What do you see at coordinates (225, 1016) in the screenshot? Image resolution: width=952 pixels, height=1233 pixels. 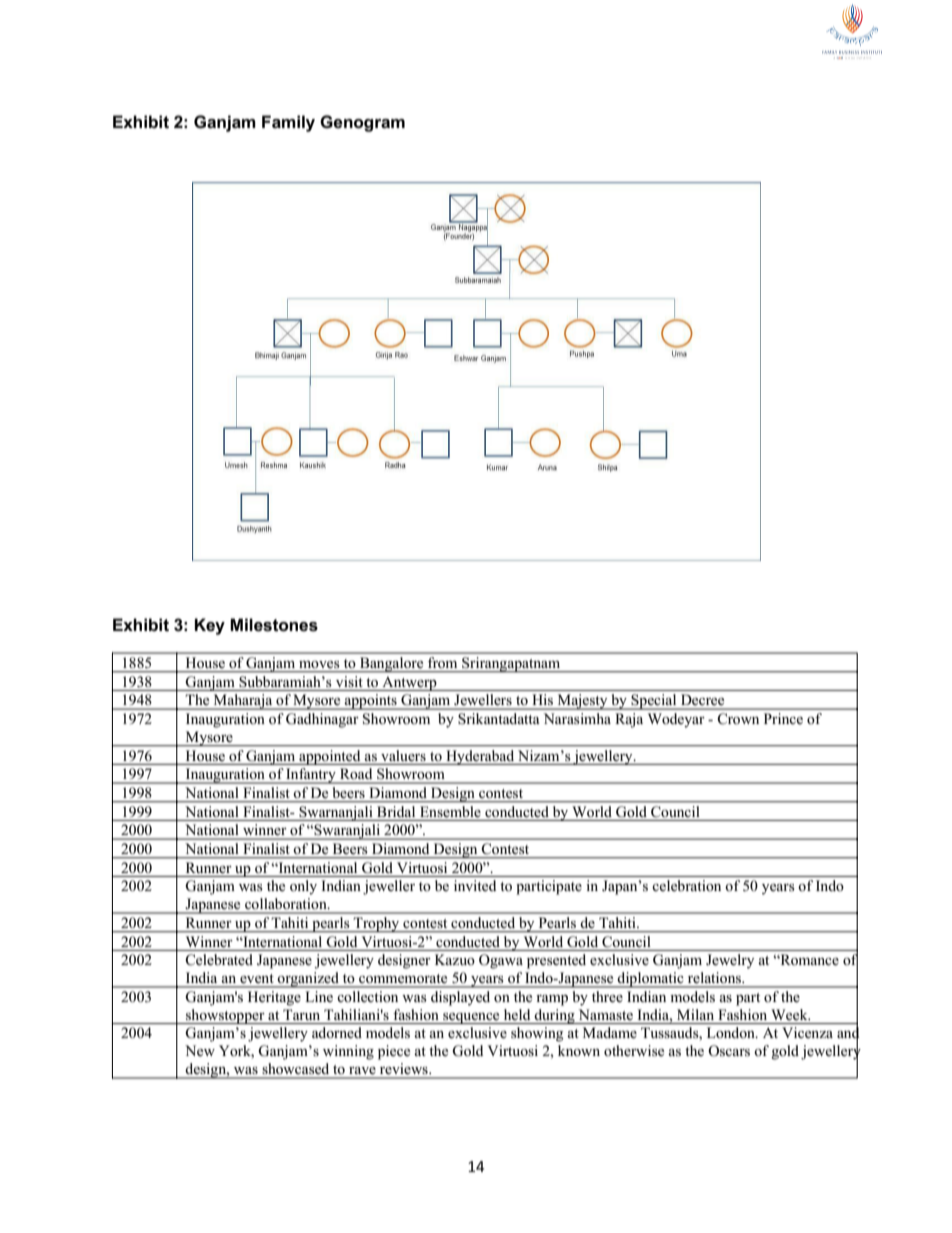 I see `showstopper` at bounding box center [225, 1016].
